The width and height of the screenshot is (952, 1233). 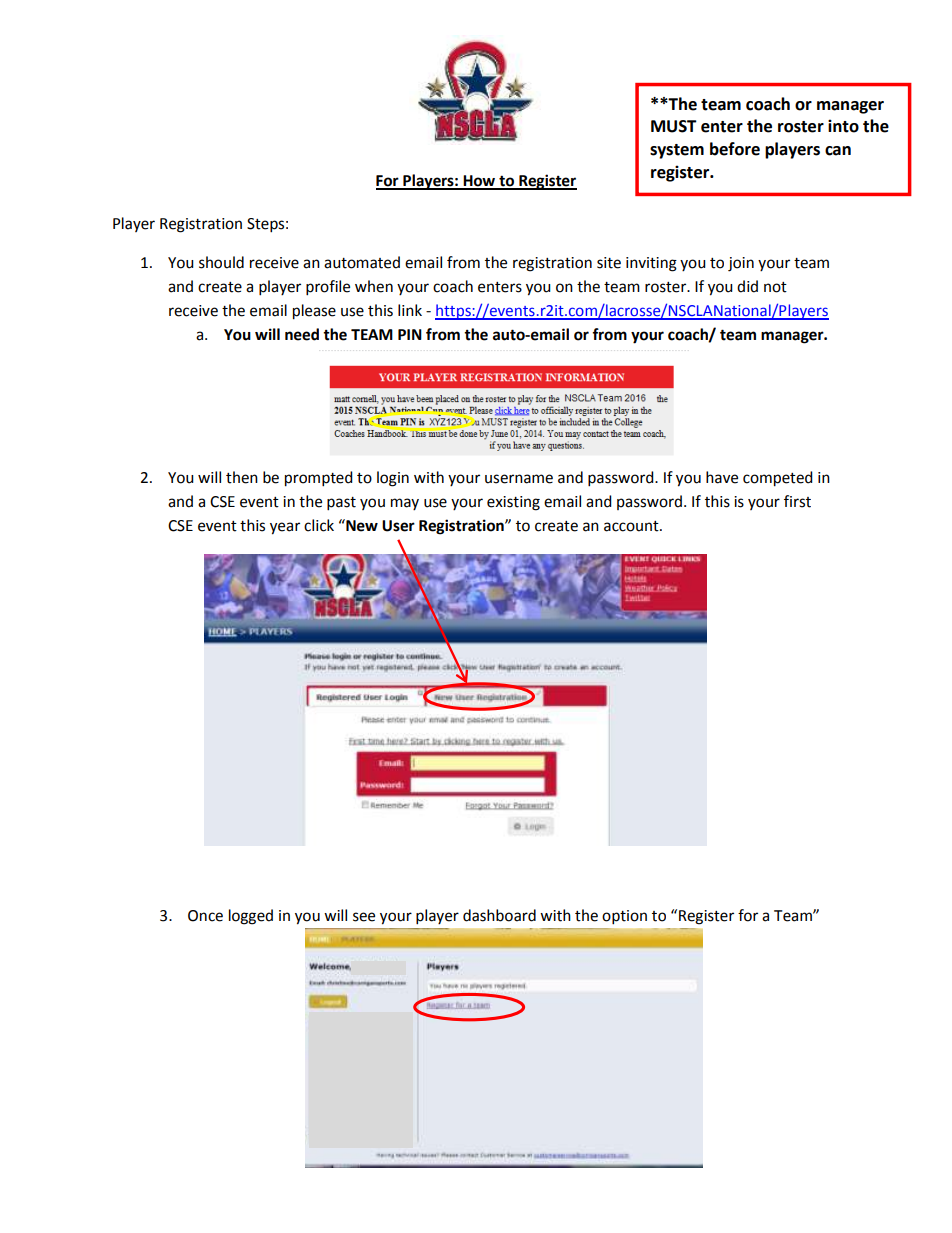 I want to click on before, so click(x=735, y=149).
